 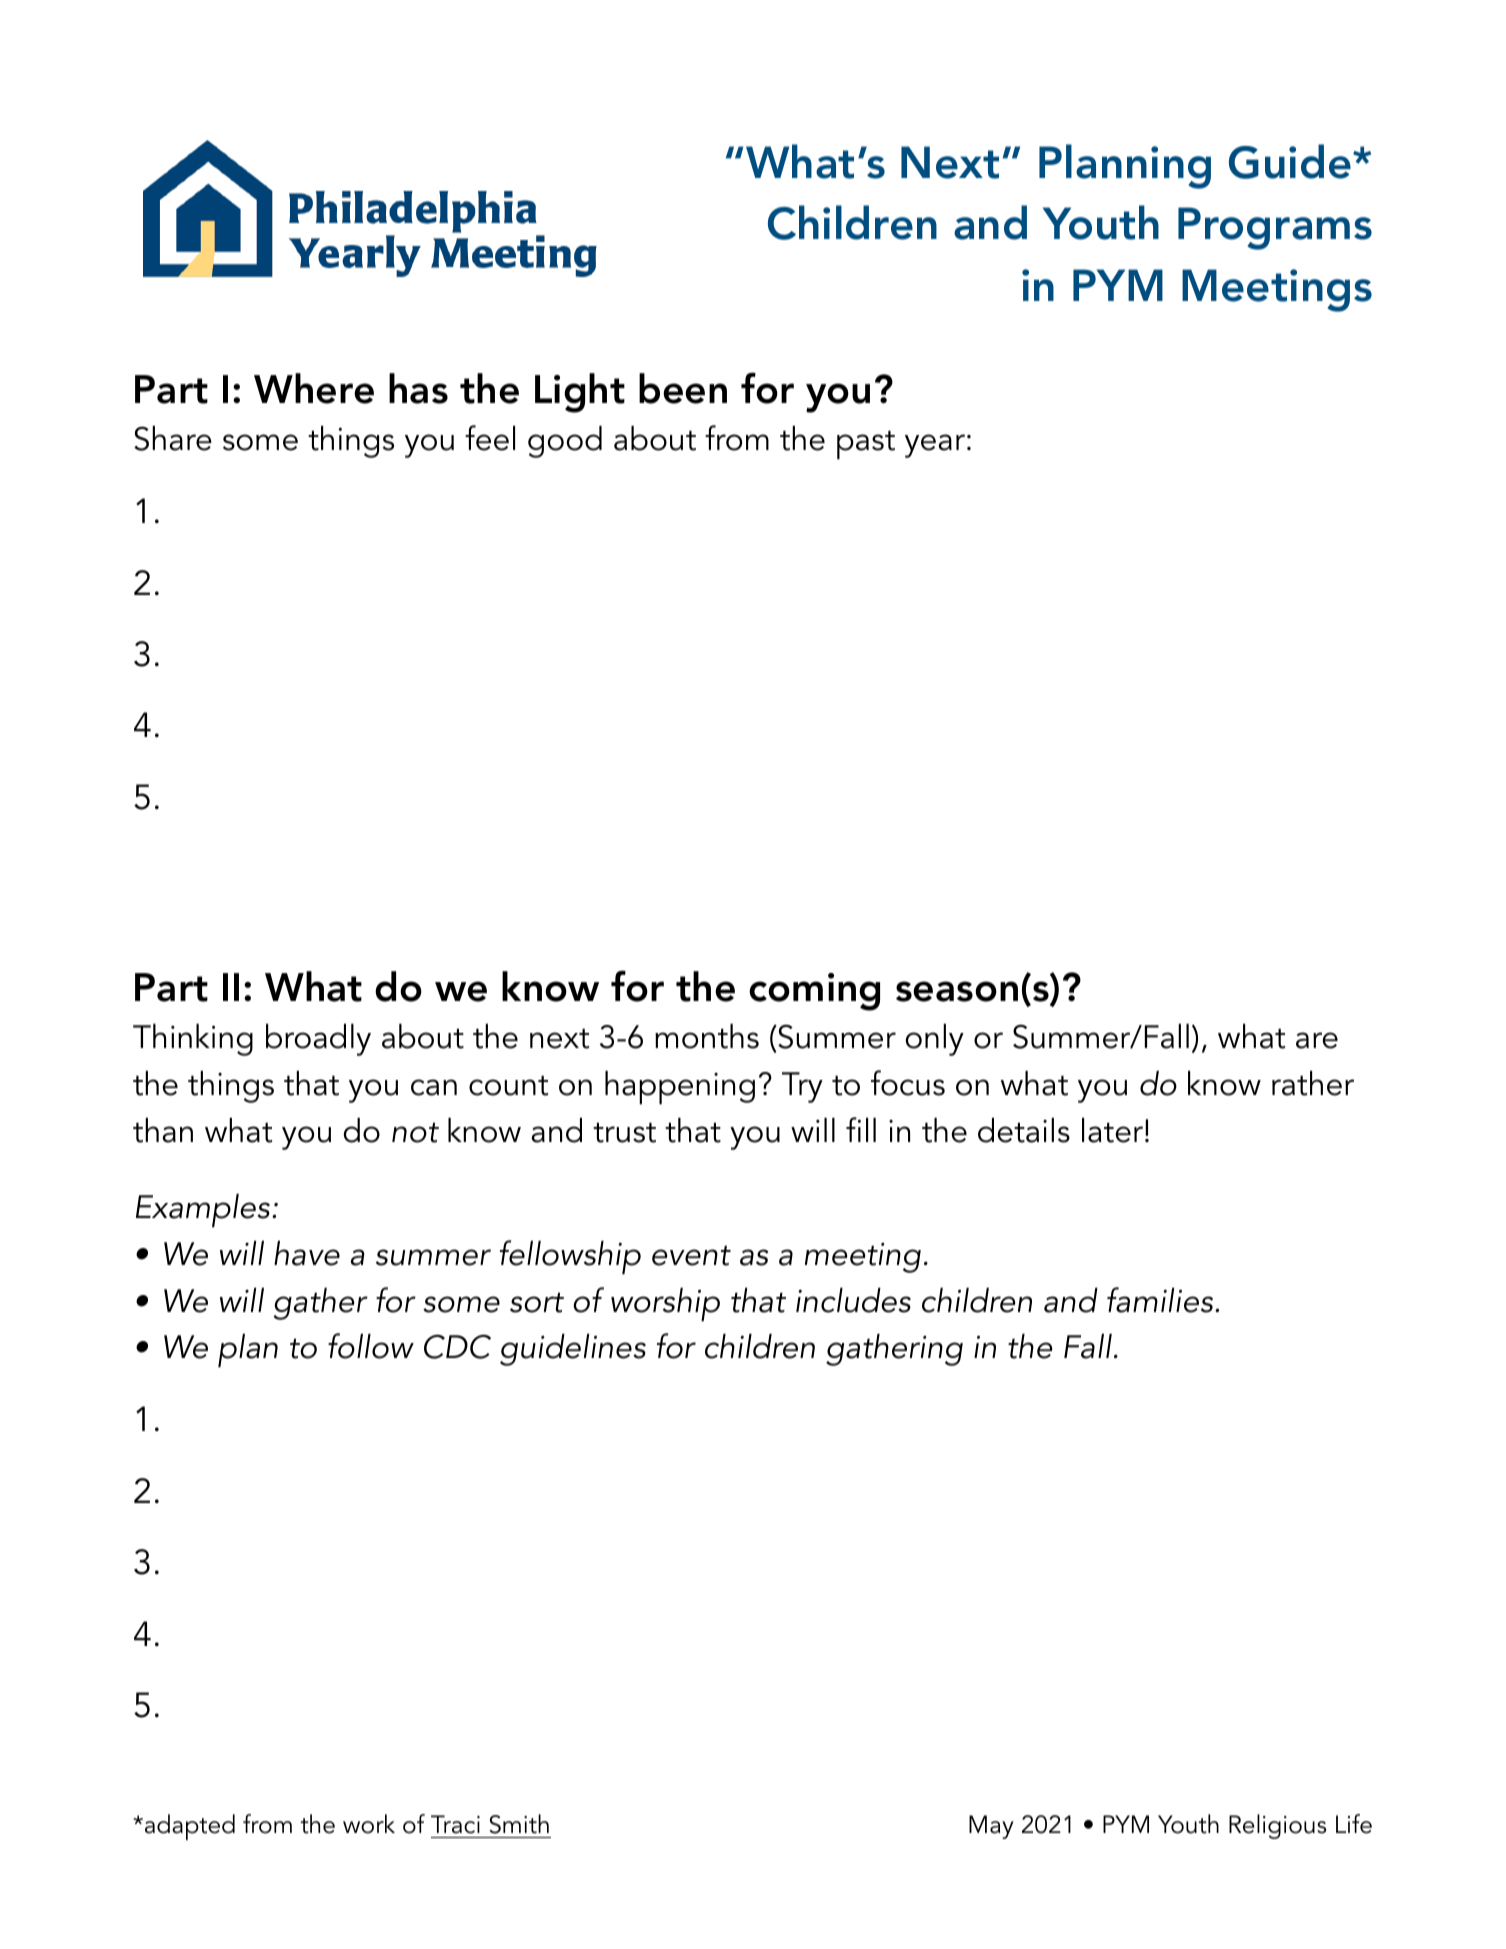 What do you see at coordinates (665, 1305) in the page?
I see `worship` at bounding box center [665, 1305].
